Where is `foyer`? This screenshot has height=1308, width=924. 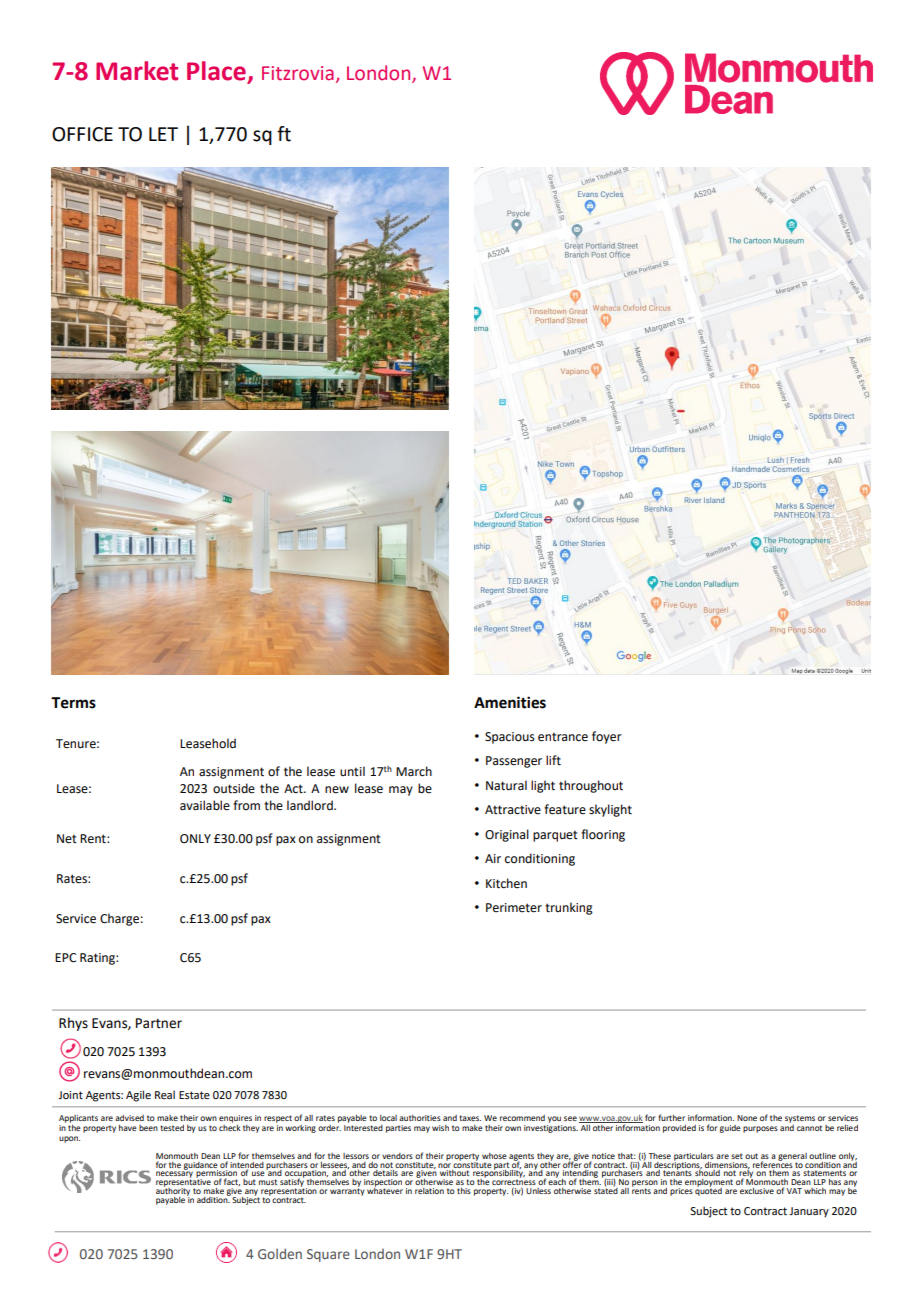 foyer is located at coordinates (607, 737).
